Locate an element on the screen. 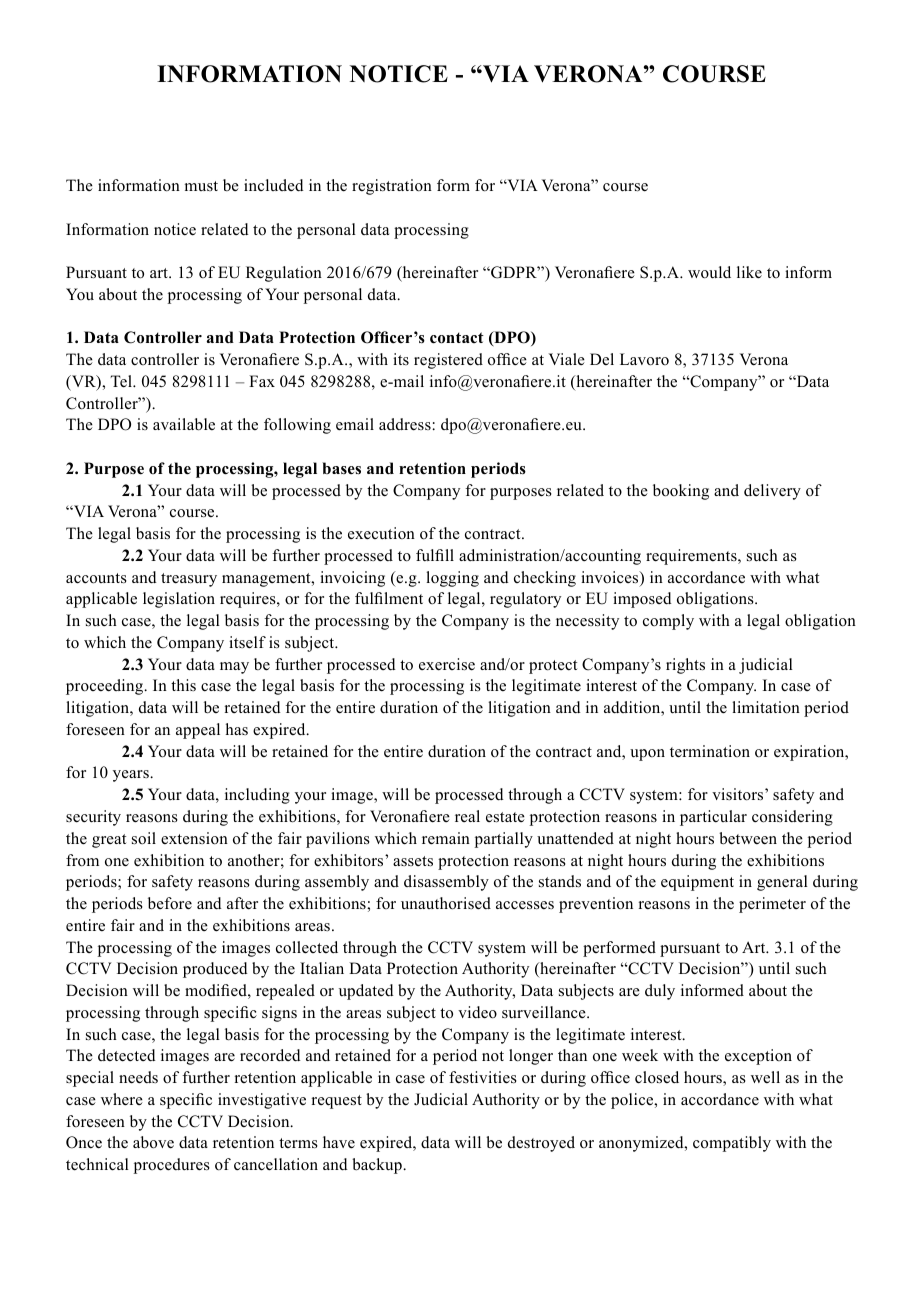 This screenshot has width=924, height=1308. years is located at coordinates (132, 776).
